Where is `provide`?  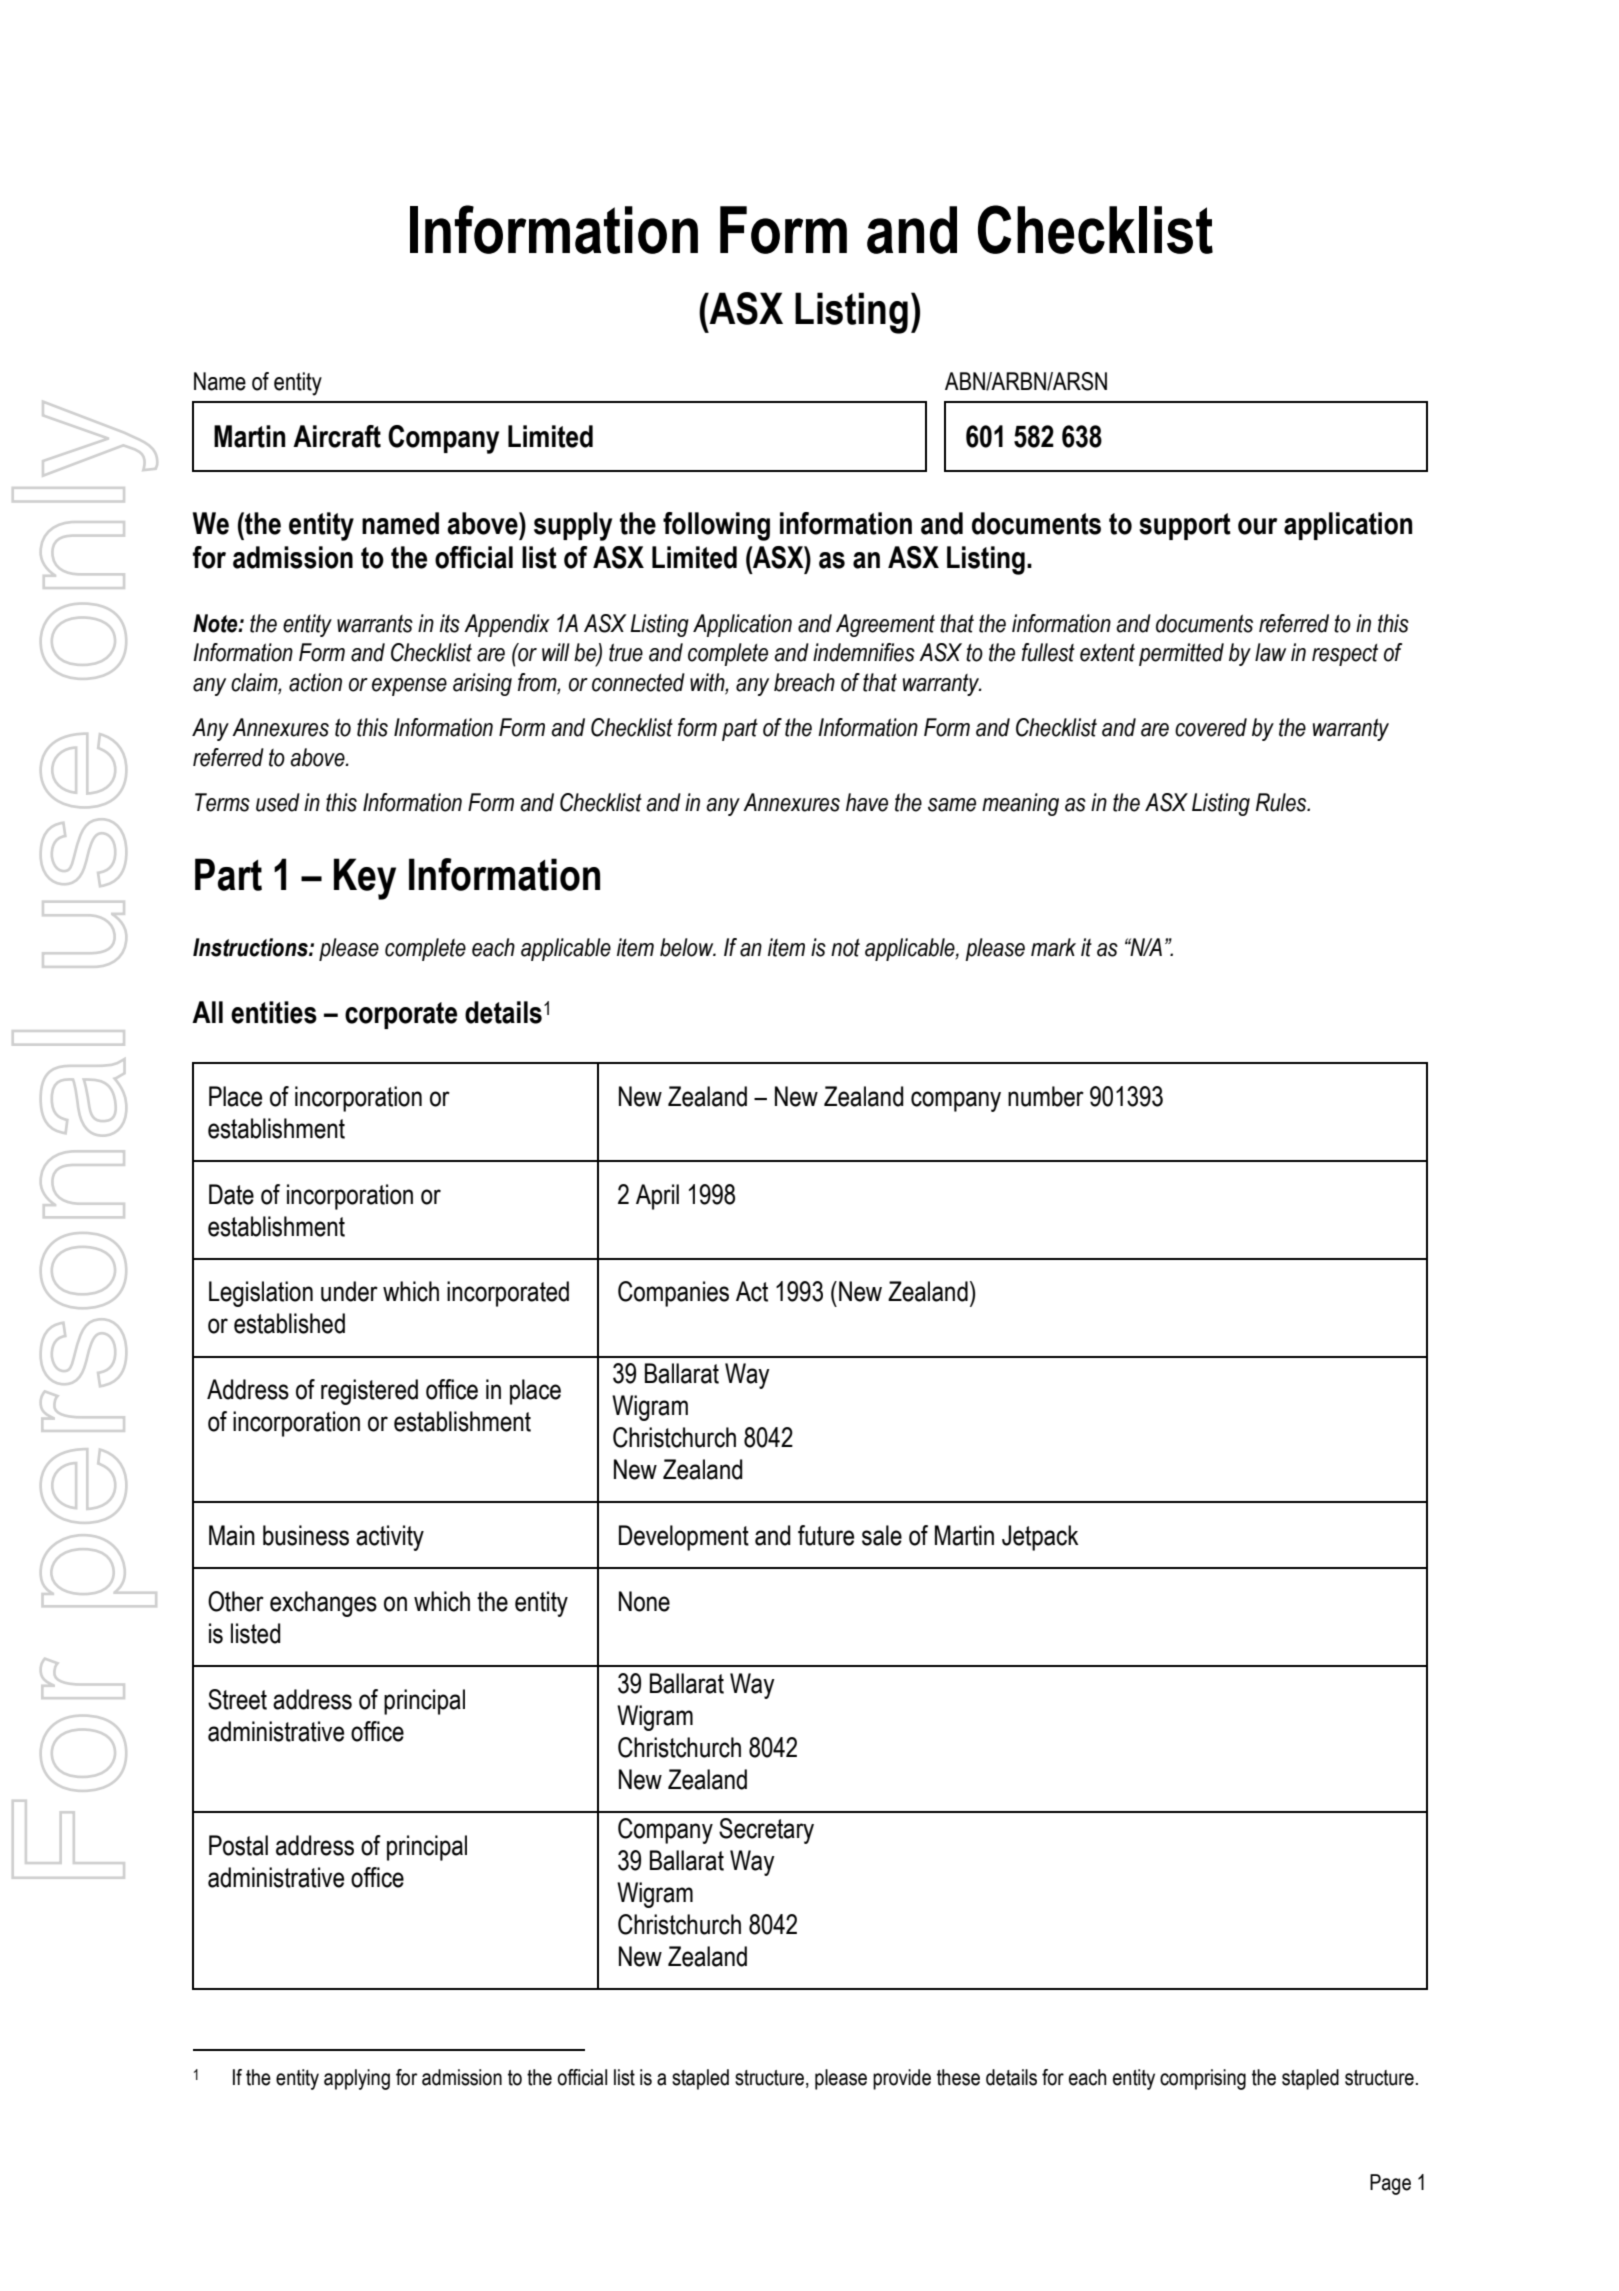
provide is located at coordinates (902, 2079).
